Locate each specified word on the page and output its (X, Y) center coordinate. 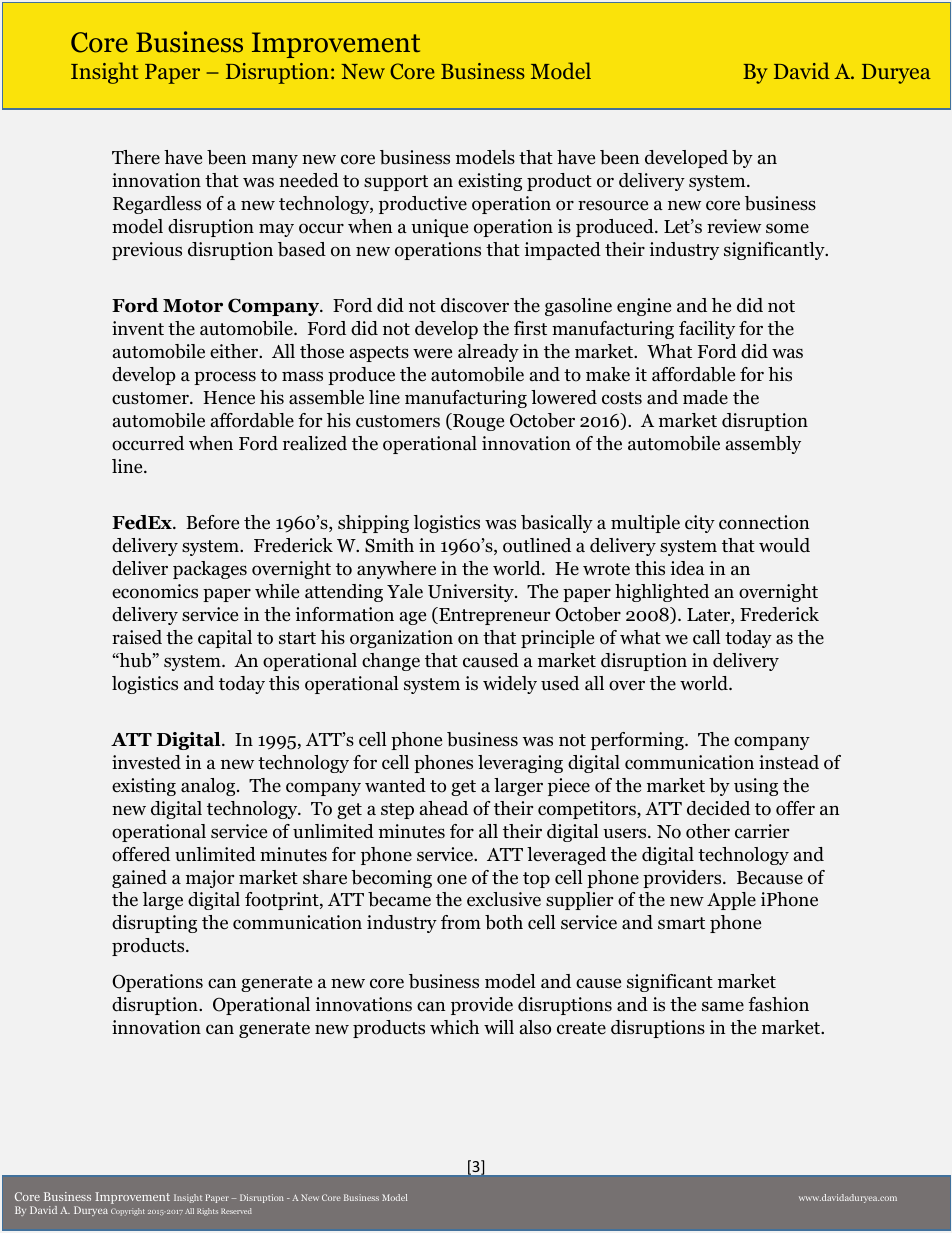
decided (718, 808)
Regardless (157, 205)
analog (209, 787)
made (705, 397)
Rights (207, 1212)
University (472, 593)
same (723, 1006)
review (734, 226)
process (225, 378)
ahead (444, 808)
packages (210, 570)
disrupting (154, 924)
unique (439, 228)
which (454, 1027)
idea (687, 568)
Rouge (477, 422)
